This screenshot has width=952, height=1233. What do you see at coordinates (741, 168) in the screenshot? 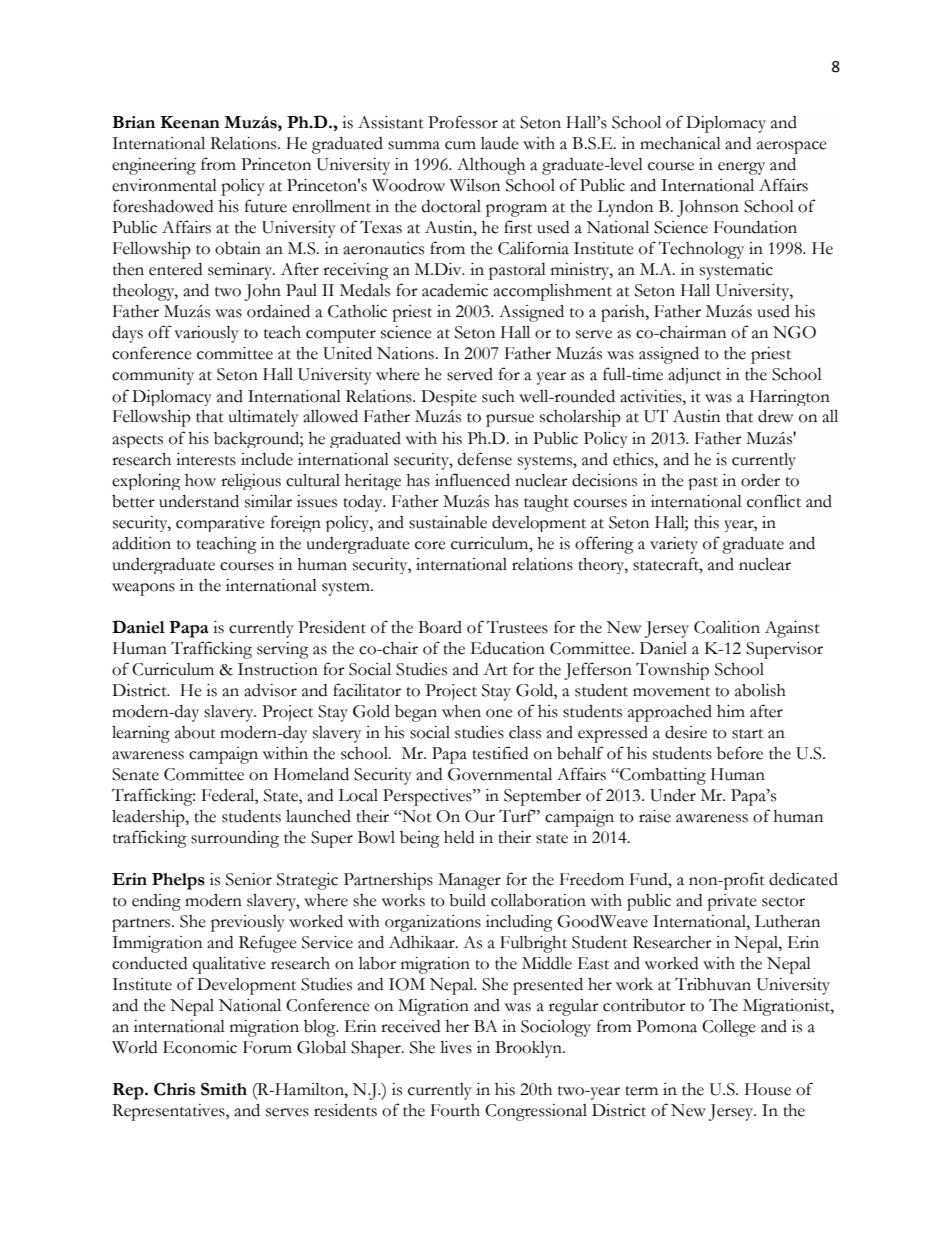
I see `energy` at bounding box center [741, 168].
